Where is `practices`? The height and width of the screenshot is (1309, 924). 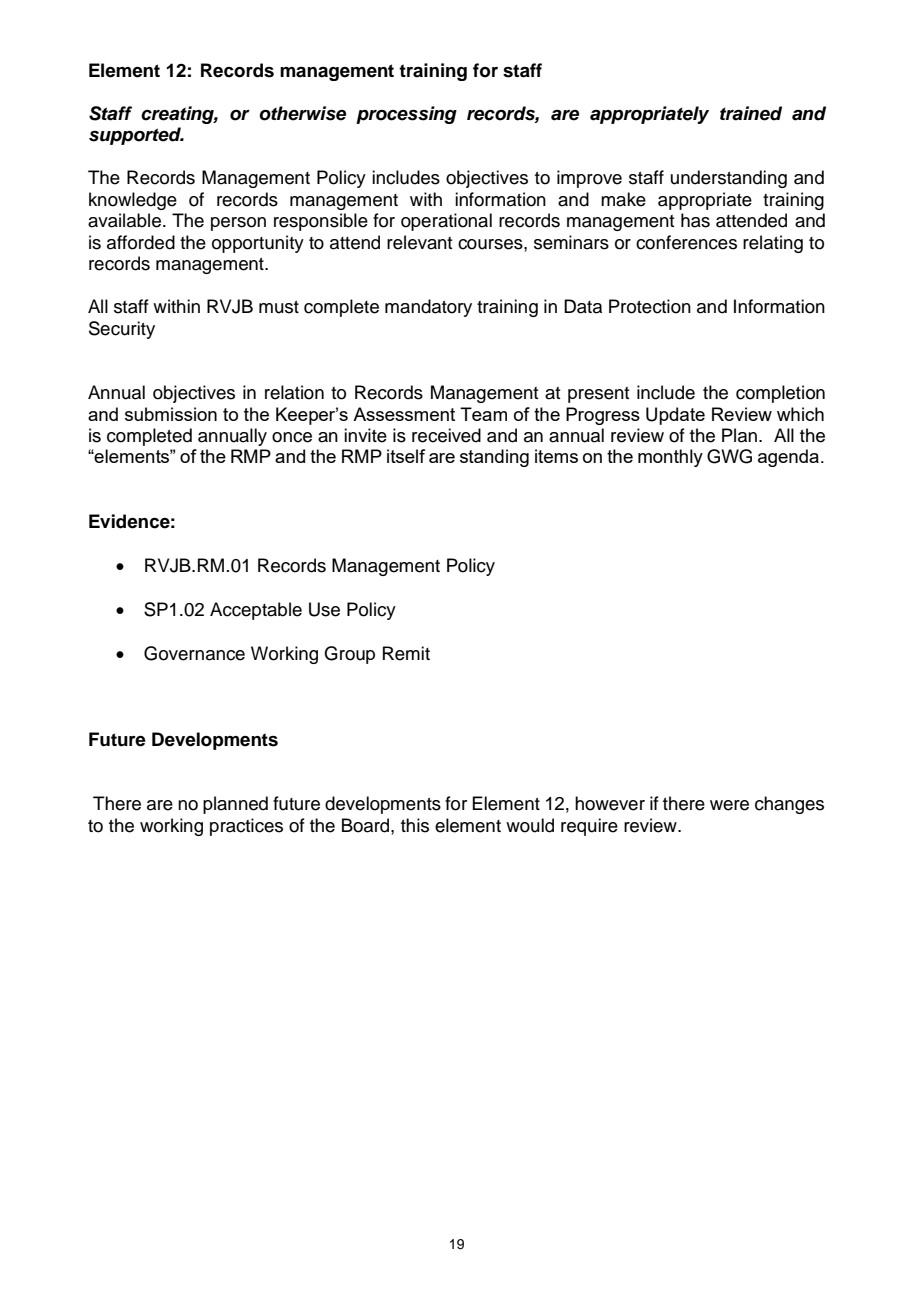 practices is located at coordinates (246, 827).
